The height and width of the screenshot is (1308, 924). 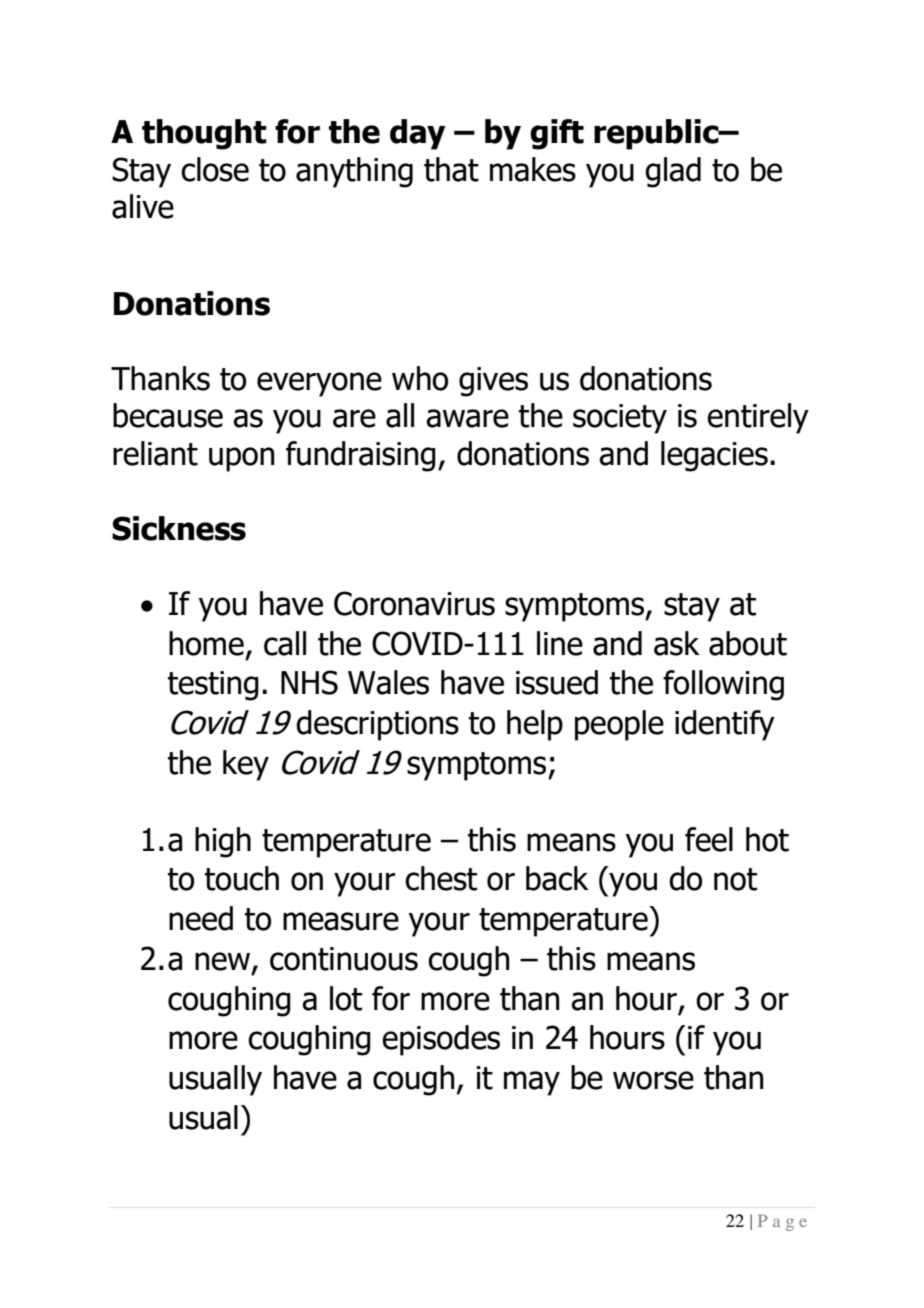 What do you see at coordinates (223, 842) in the screenshot?
I see `high` at bounding box center [223, 842].
